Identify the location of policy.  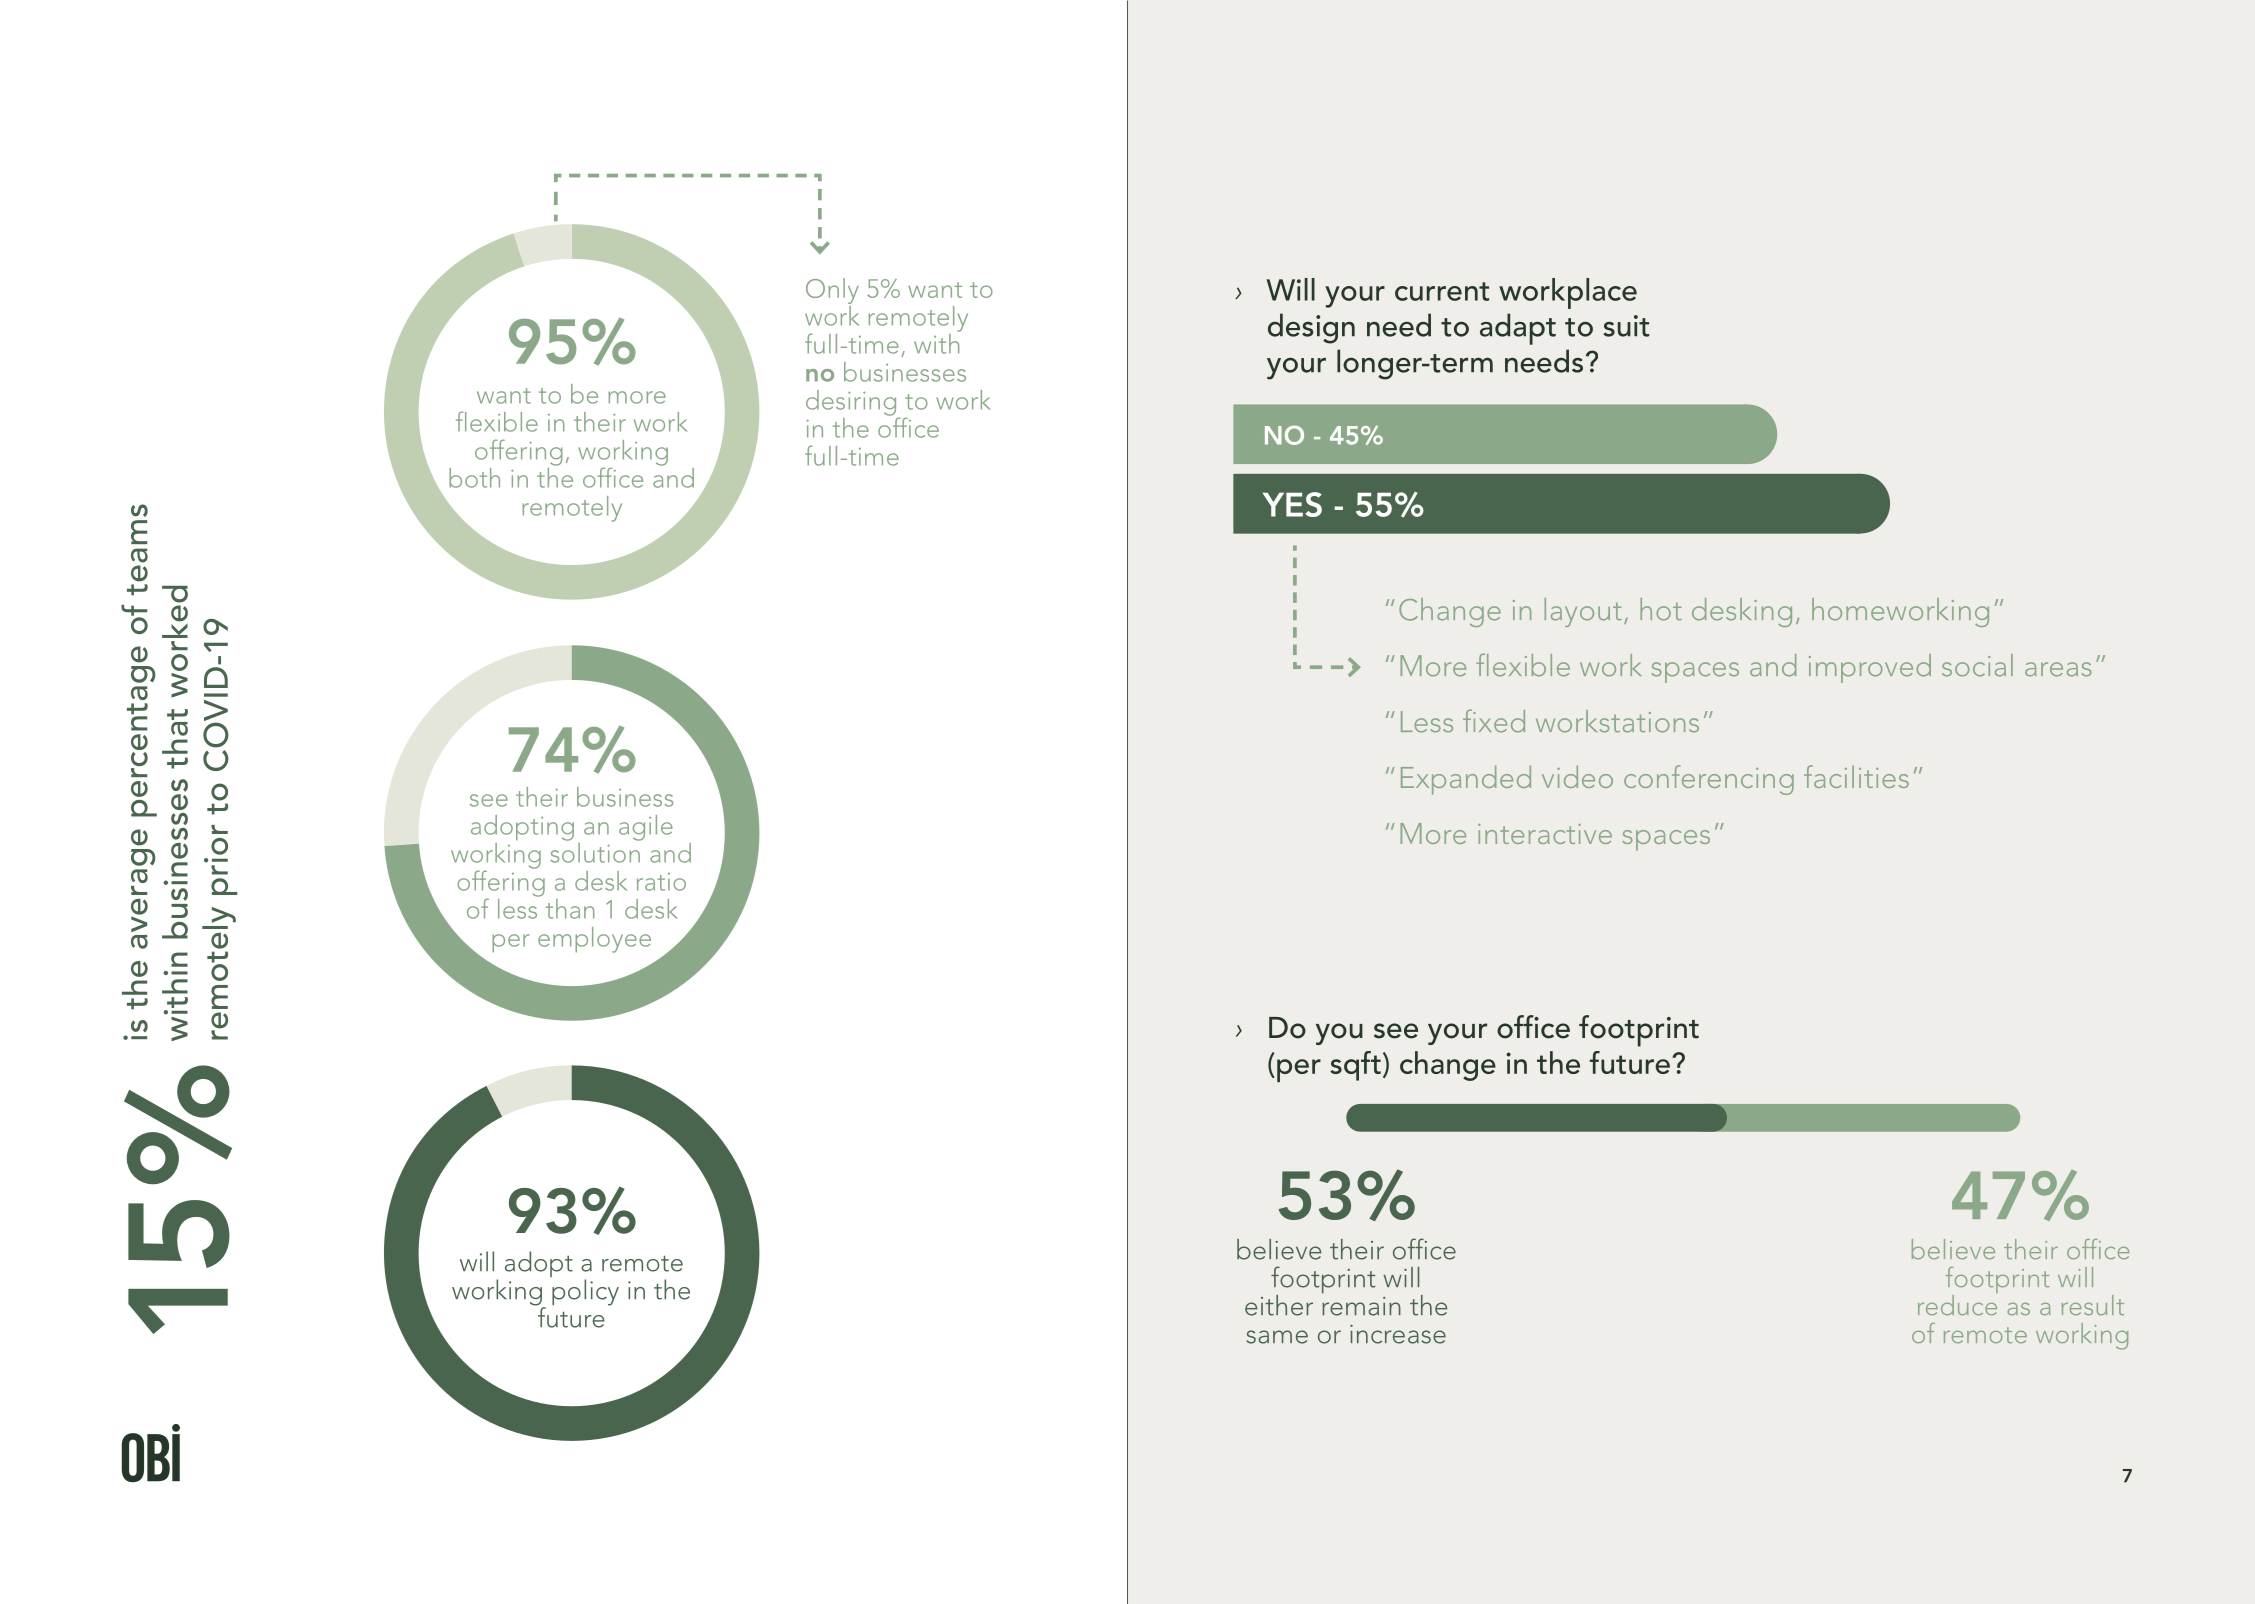
(585, 1292).
